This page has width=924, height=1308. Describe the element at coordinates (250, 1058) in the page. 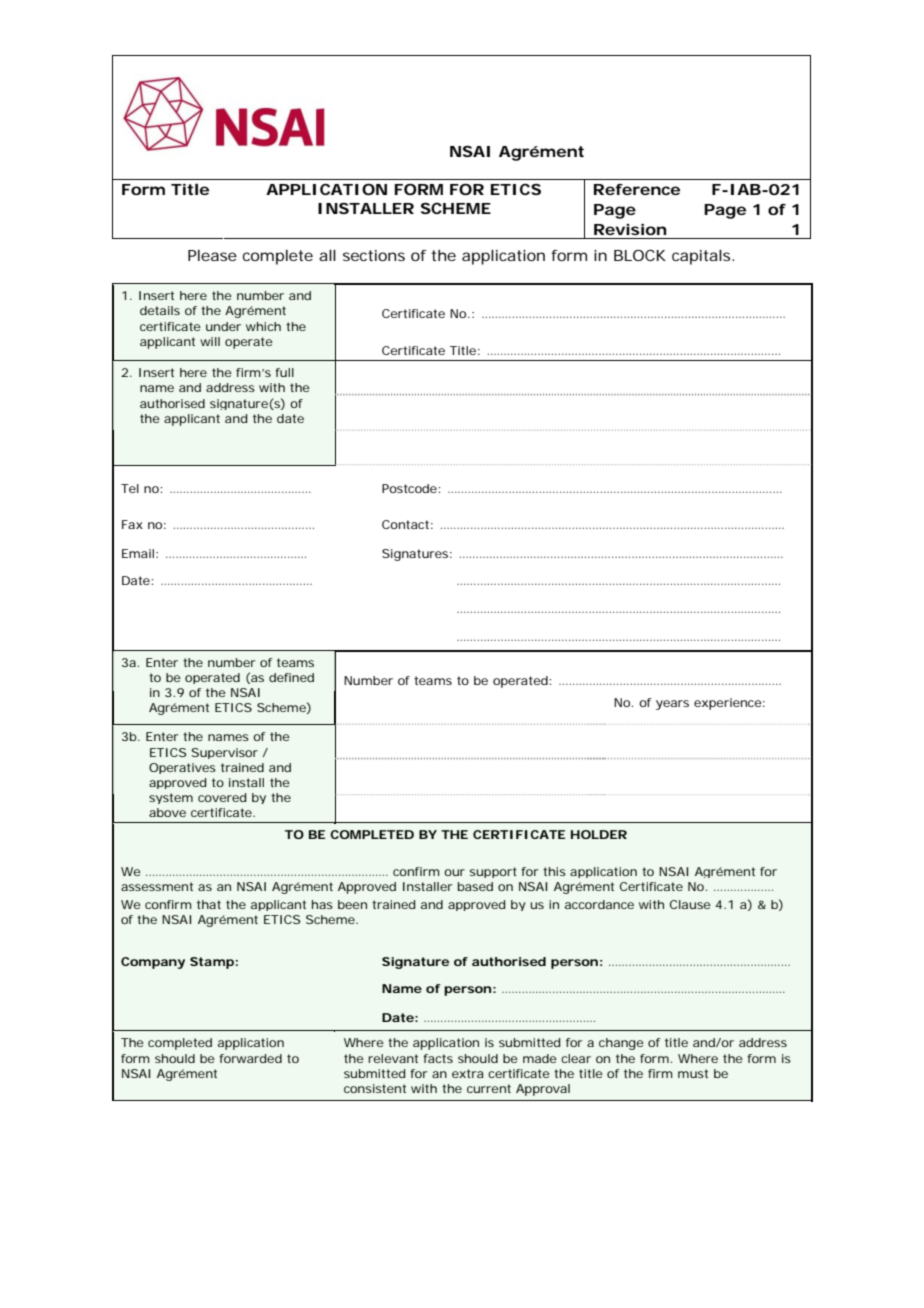

I see `forwarded` at that location.
